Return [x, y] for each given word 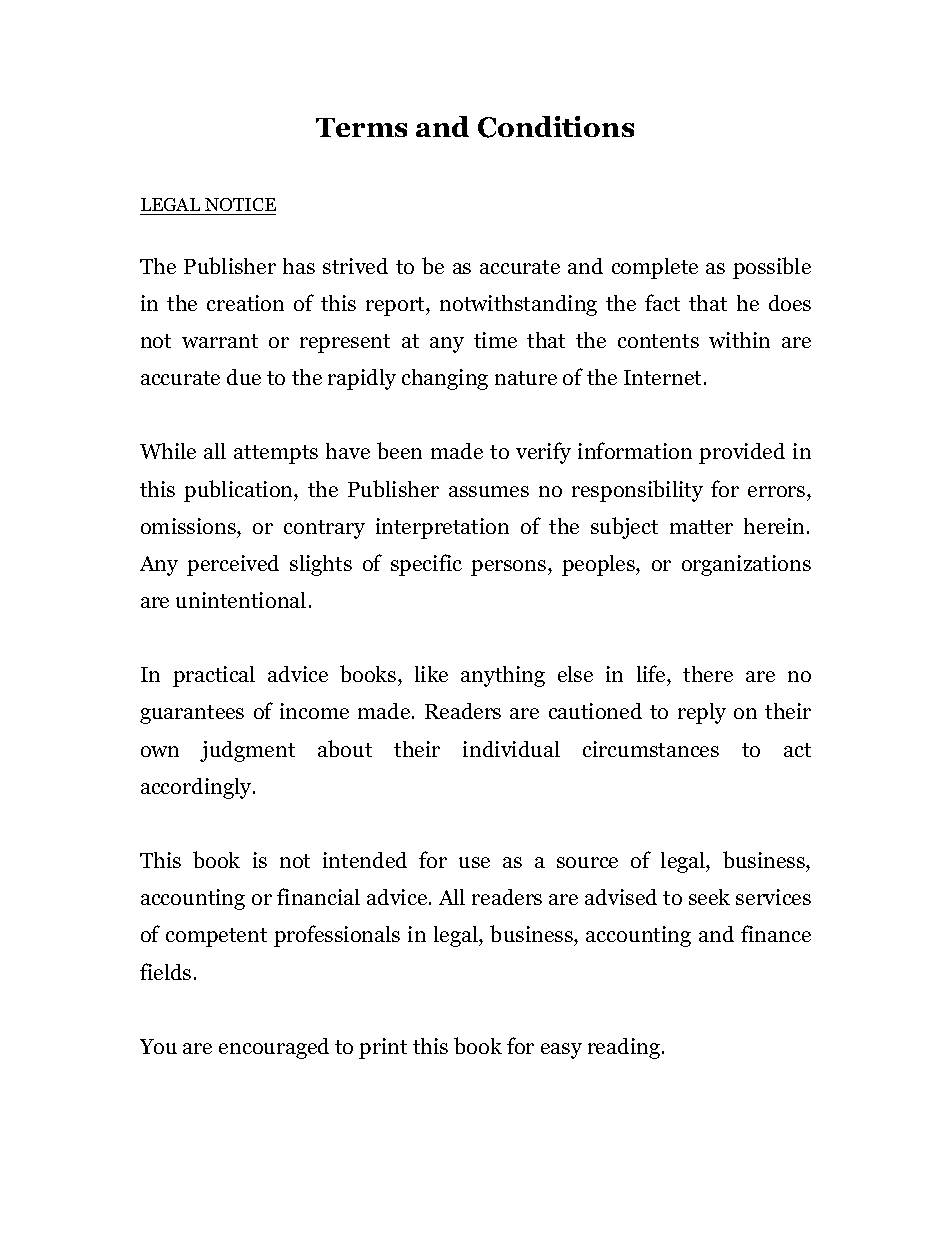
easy [561, 1051]
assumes [489, 491]
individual [511, 749]
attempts [276, 454]
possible [772, 268]
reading [624, 1048]
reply [702, 713]
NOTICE [239, 206]
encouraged [274, 1048]
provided [742, 453]
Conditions [556, 127]
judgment [247, 751]
